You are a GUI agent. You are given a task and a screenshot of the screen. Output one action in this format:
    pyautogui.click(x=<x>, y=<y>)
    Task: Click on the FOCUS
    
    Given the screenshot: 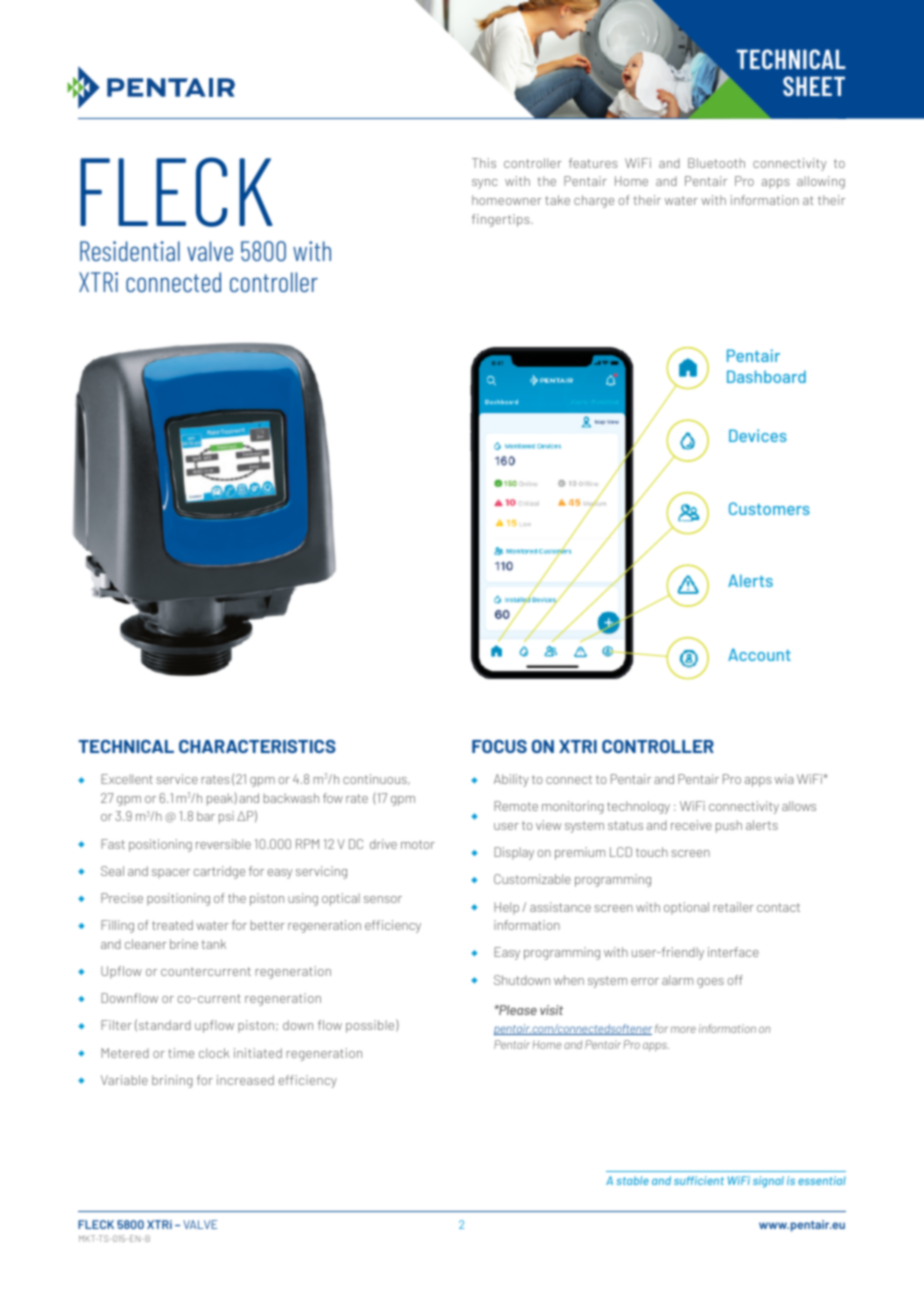 What is the action you would take?
    pyautogui.click(x=499, y=746)
